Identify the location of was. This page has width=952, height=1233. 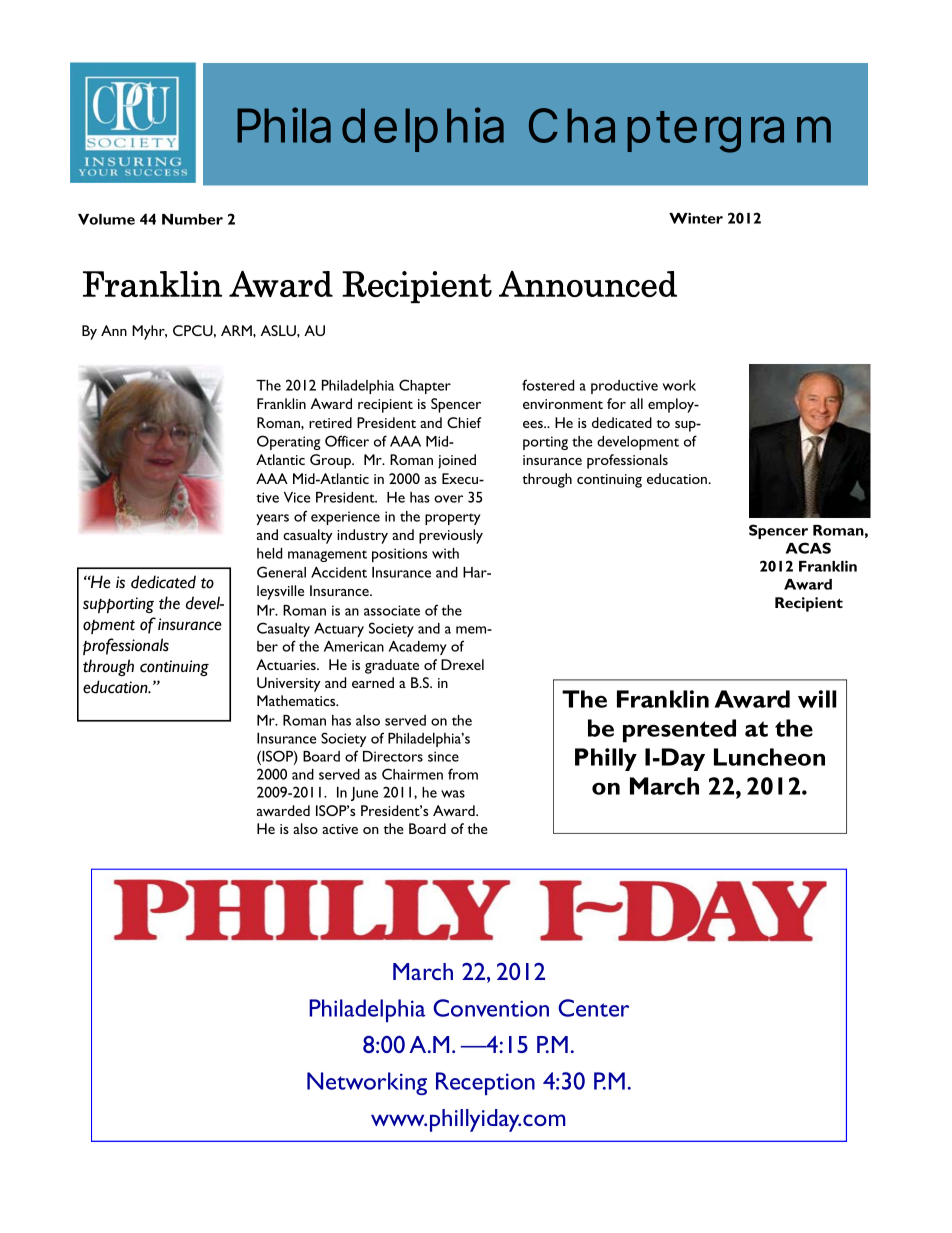
(453, 794).
